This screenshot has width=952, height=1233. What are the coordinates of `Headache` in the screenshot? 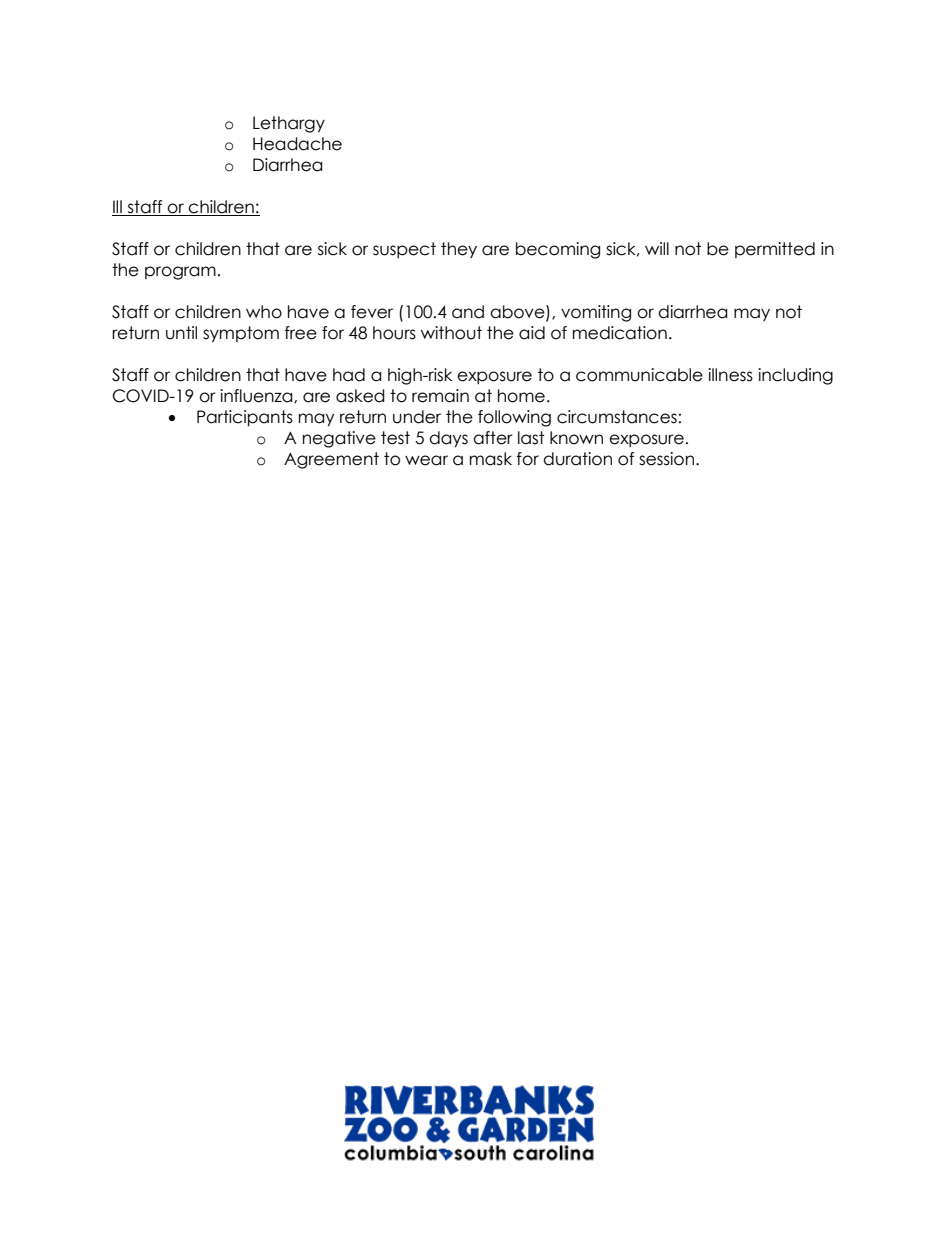 It's located at (297, 144).
